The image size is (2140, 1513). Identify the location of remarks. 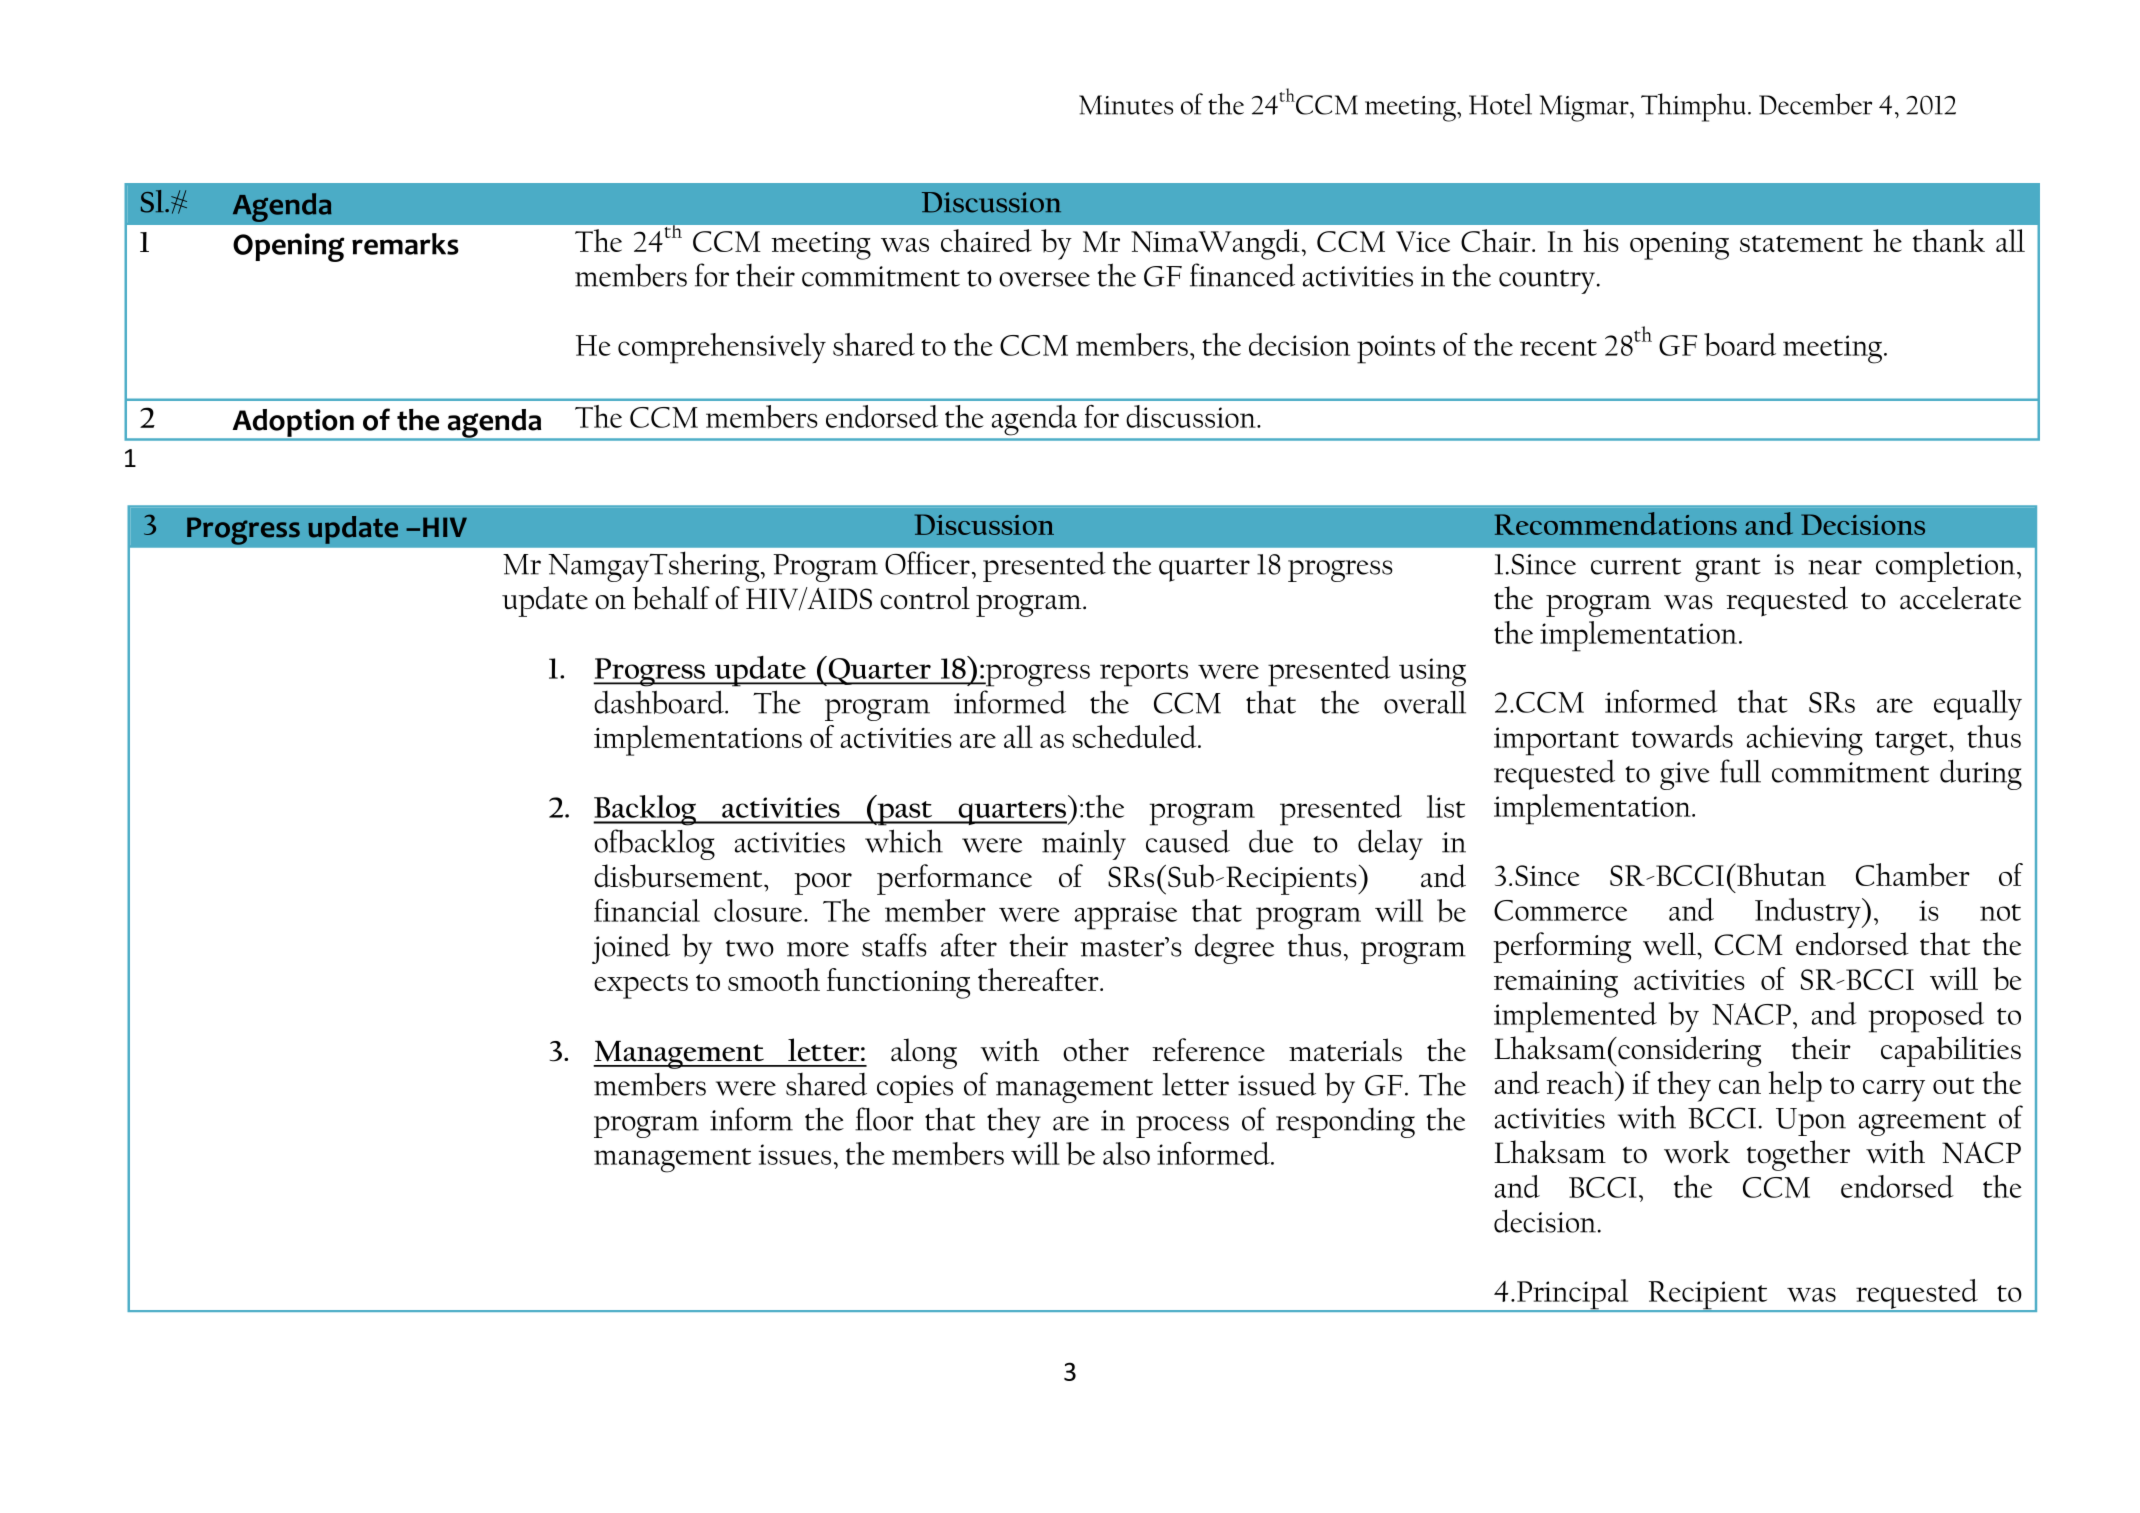
(405, 244).
